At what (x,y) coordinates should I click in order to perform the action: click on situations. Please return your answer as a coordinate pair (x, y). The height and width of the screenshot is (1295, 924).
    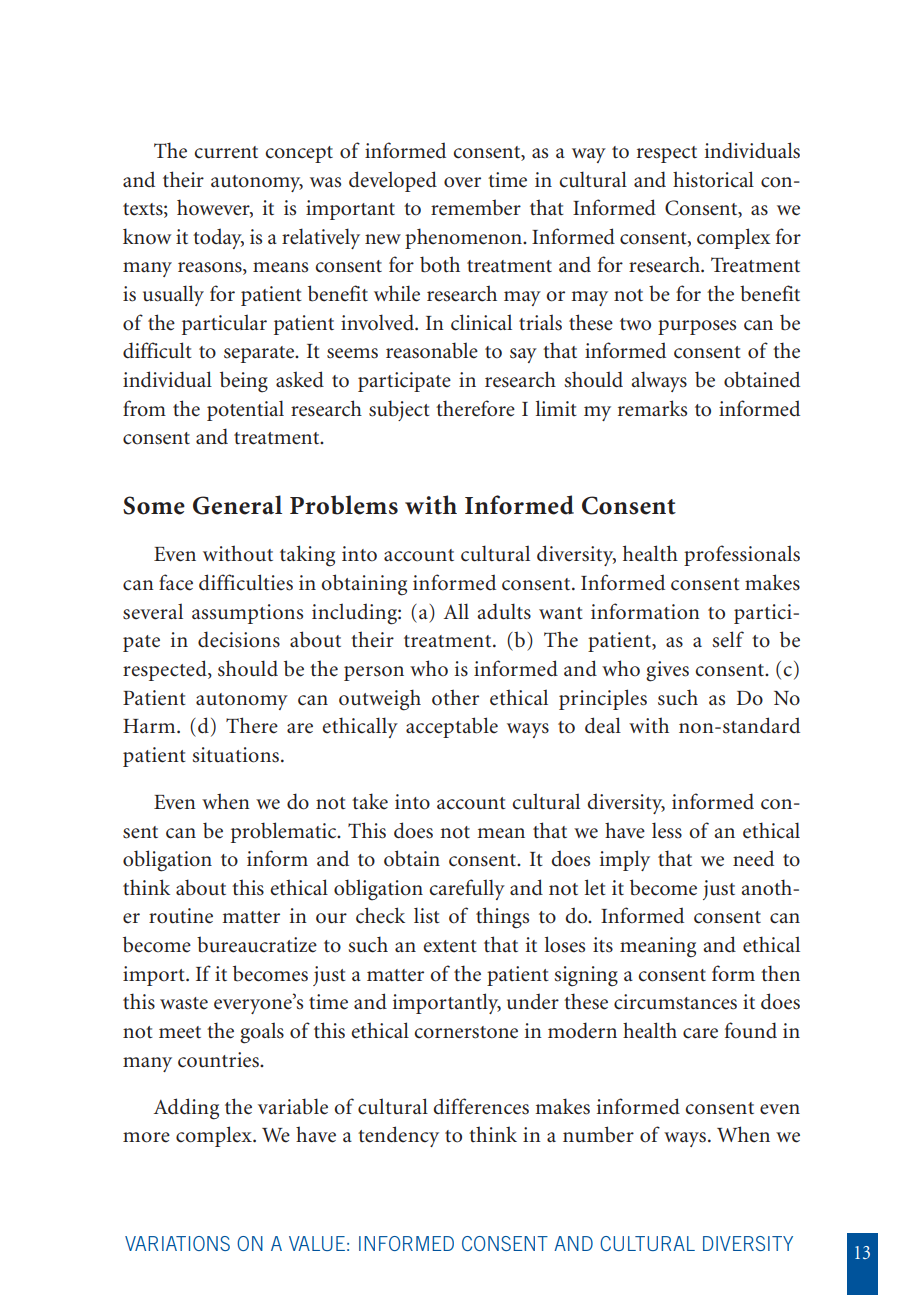
    Looking at the image, I should click on (235, 755).
